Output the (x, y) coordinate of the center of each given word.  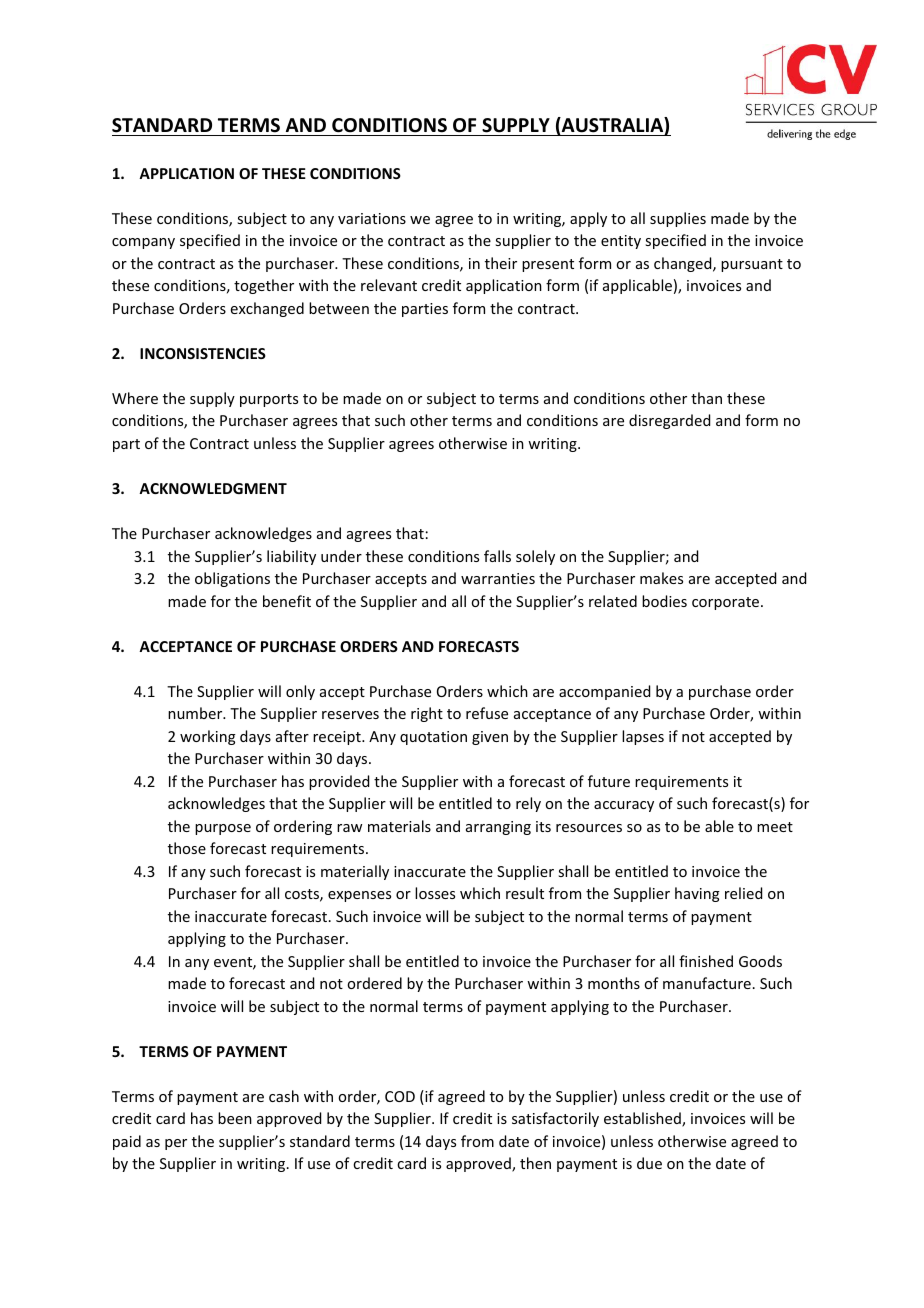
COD (400, 1096)
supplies (678, 219)
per (176, 1144)
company (143, 243)
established (643, 1119)
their (501, 263)
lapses (643, 737)
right (427, 714)
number (196, 713)
